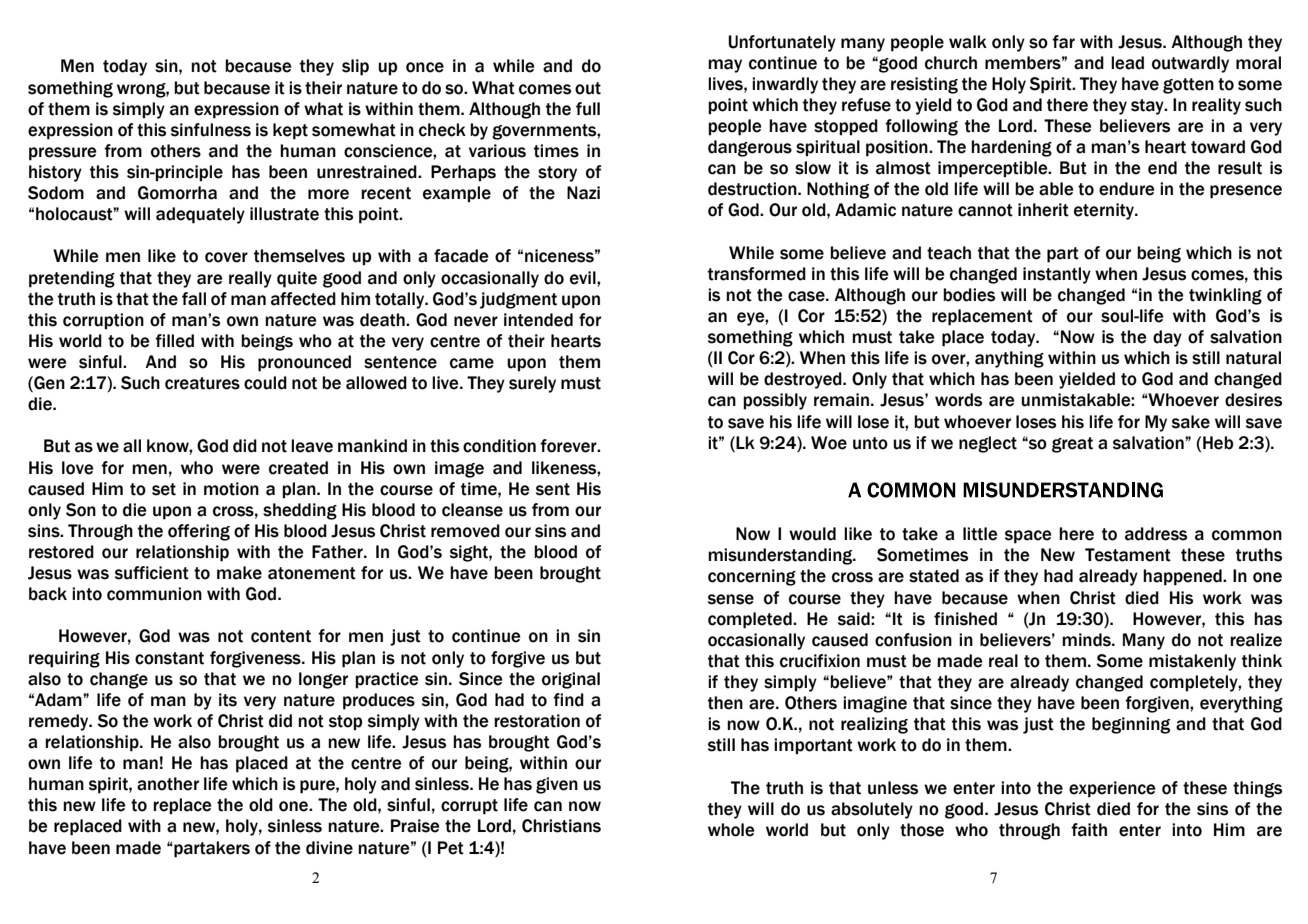 The height and width of the screenshot is (924, 1308). I want to click on lead, so click(1127, 63).
